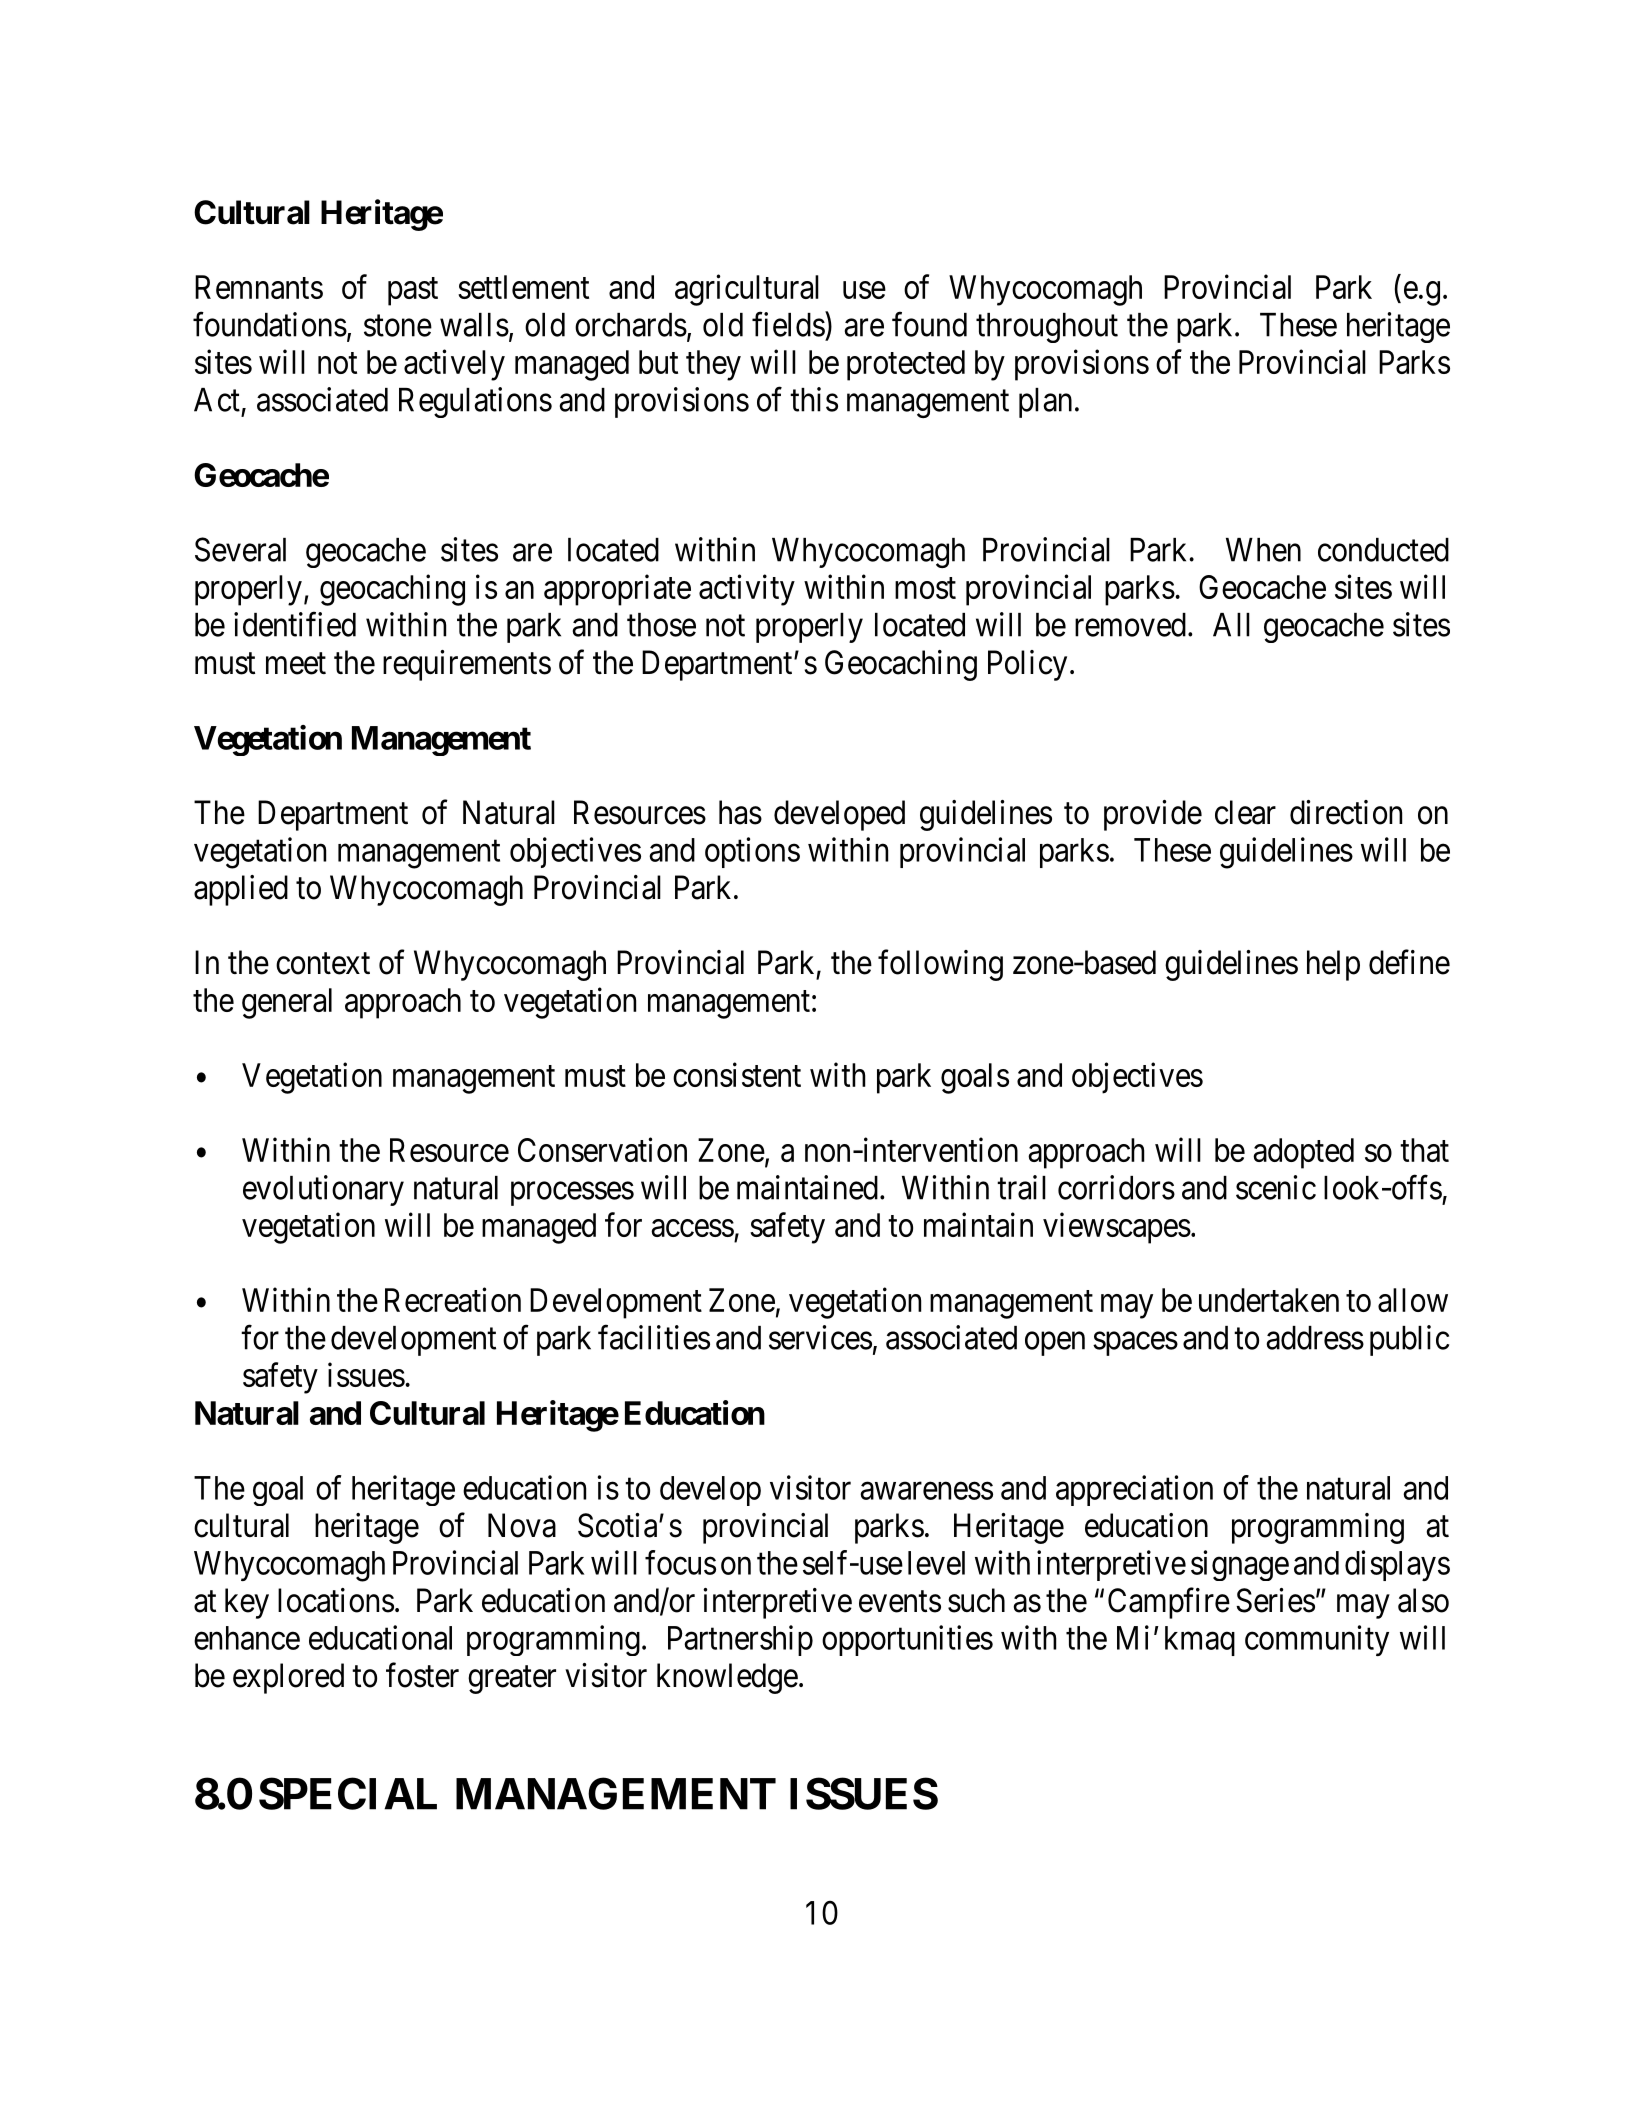  I want to click on stone, so click(398, 326).
